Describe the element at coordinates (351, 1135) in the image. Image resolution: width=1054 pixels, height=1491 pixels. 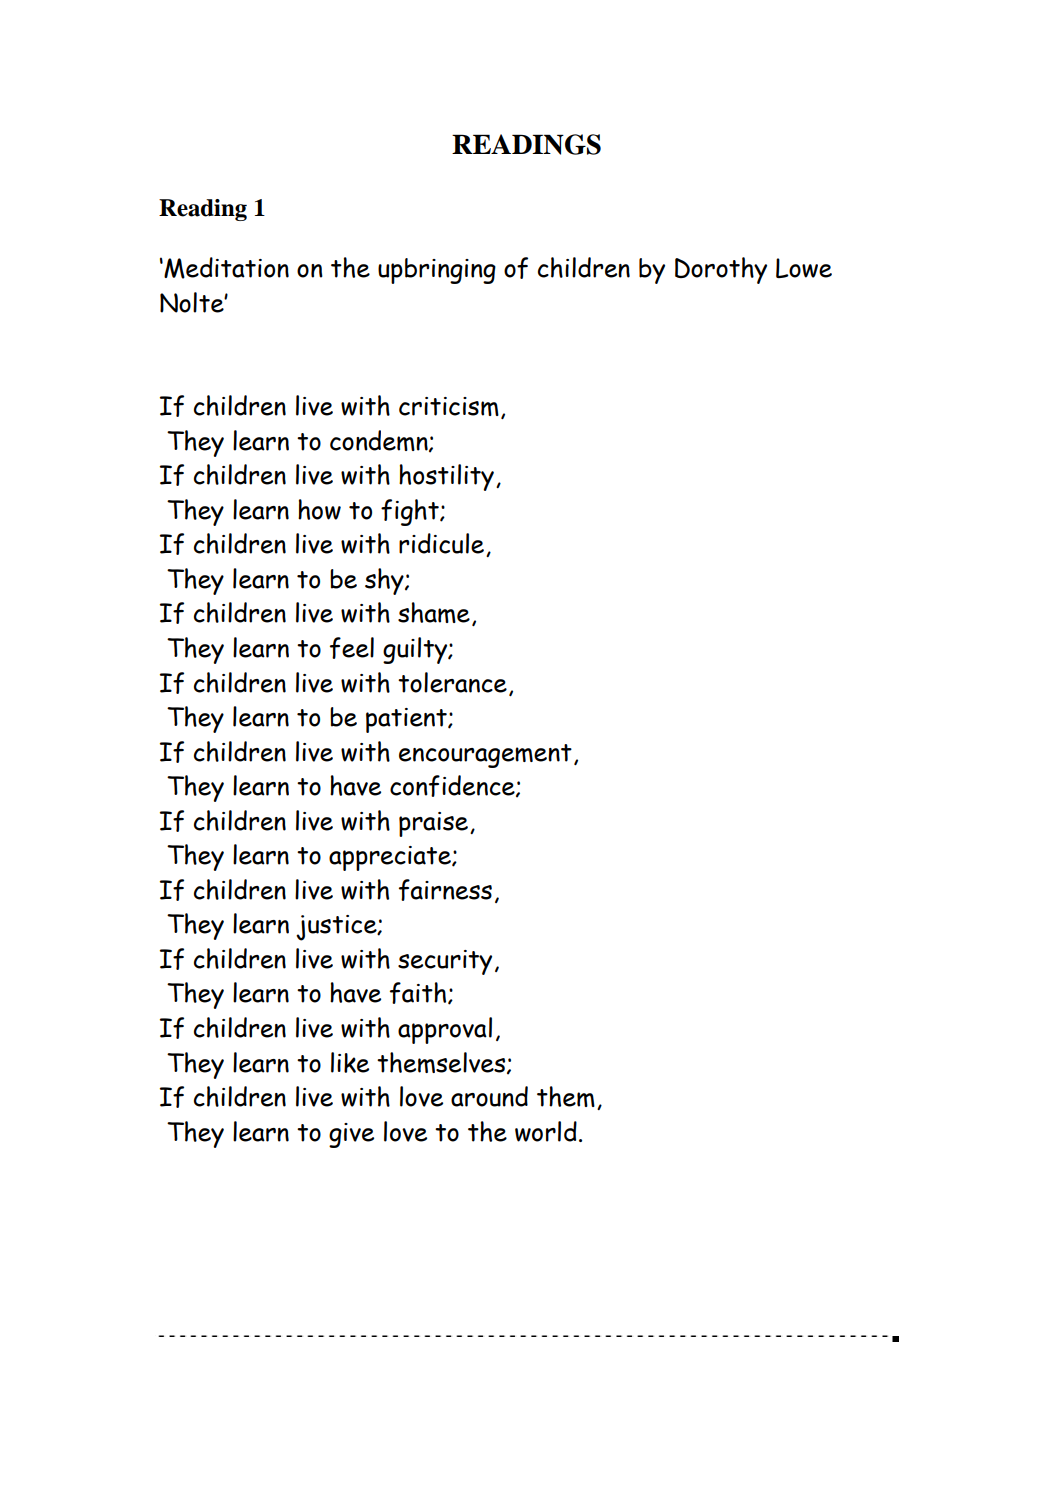
I see `give` at that location.
